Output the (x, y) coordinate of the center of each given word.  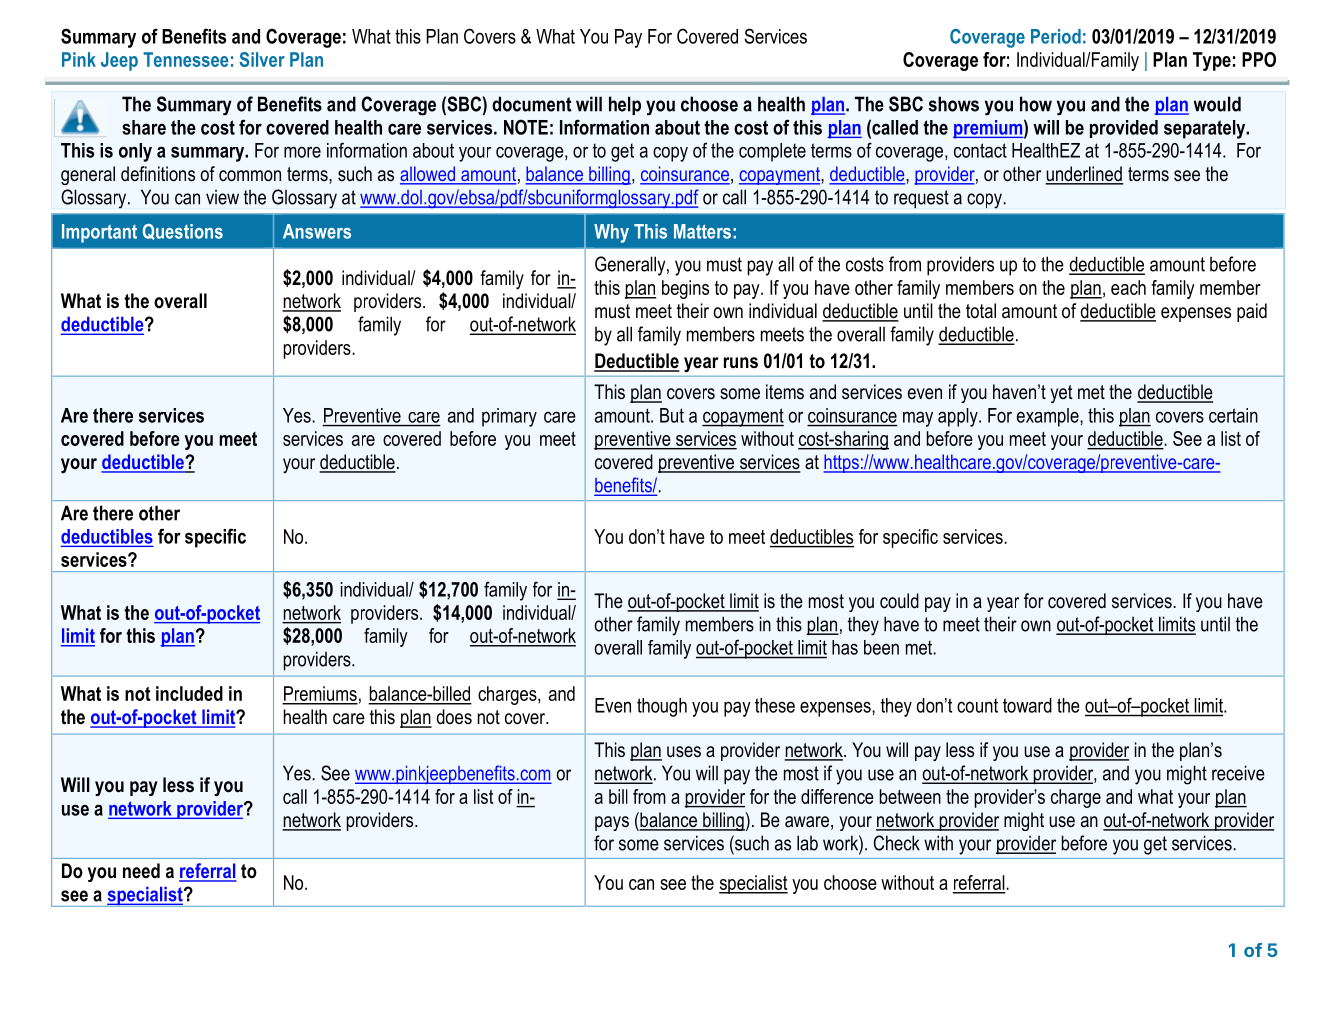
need (141, 871)
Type (1212, 61)
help (625, 105)
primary (509, 417)
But (672, 415)
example (1049, 417)
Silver (262, 59)
